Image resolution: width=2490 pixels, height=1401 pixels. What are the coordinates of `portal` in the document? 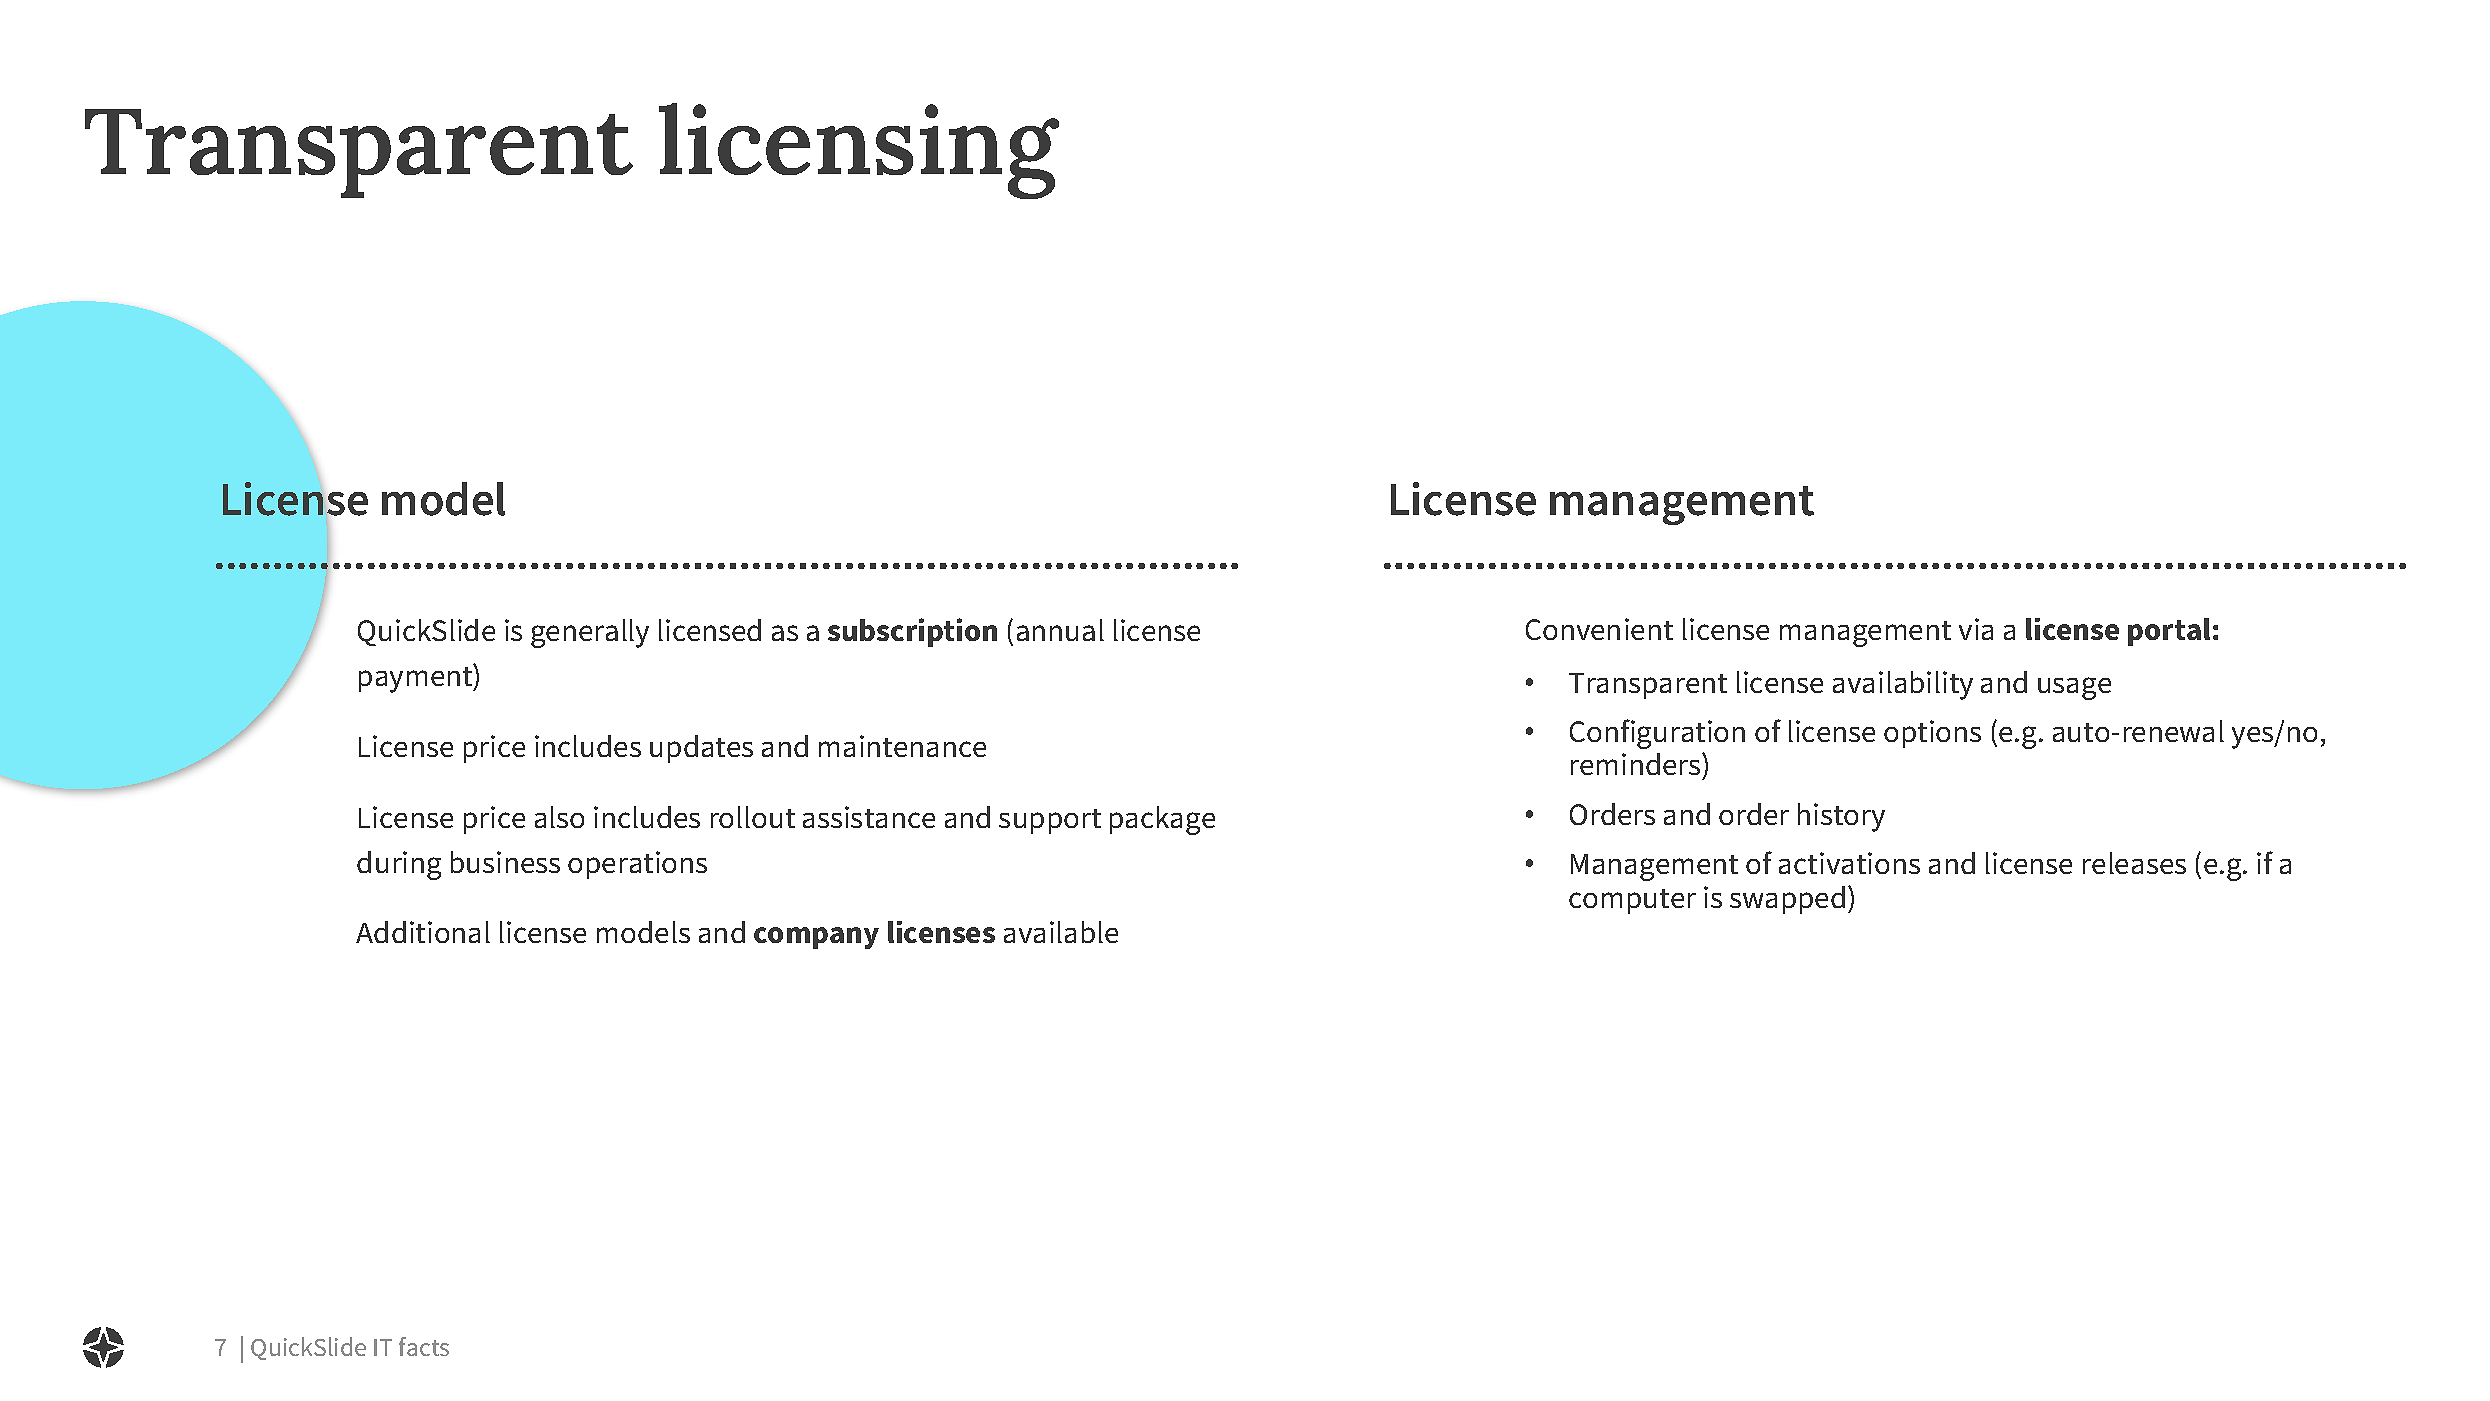 It's located at (2169, 632).
